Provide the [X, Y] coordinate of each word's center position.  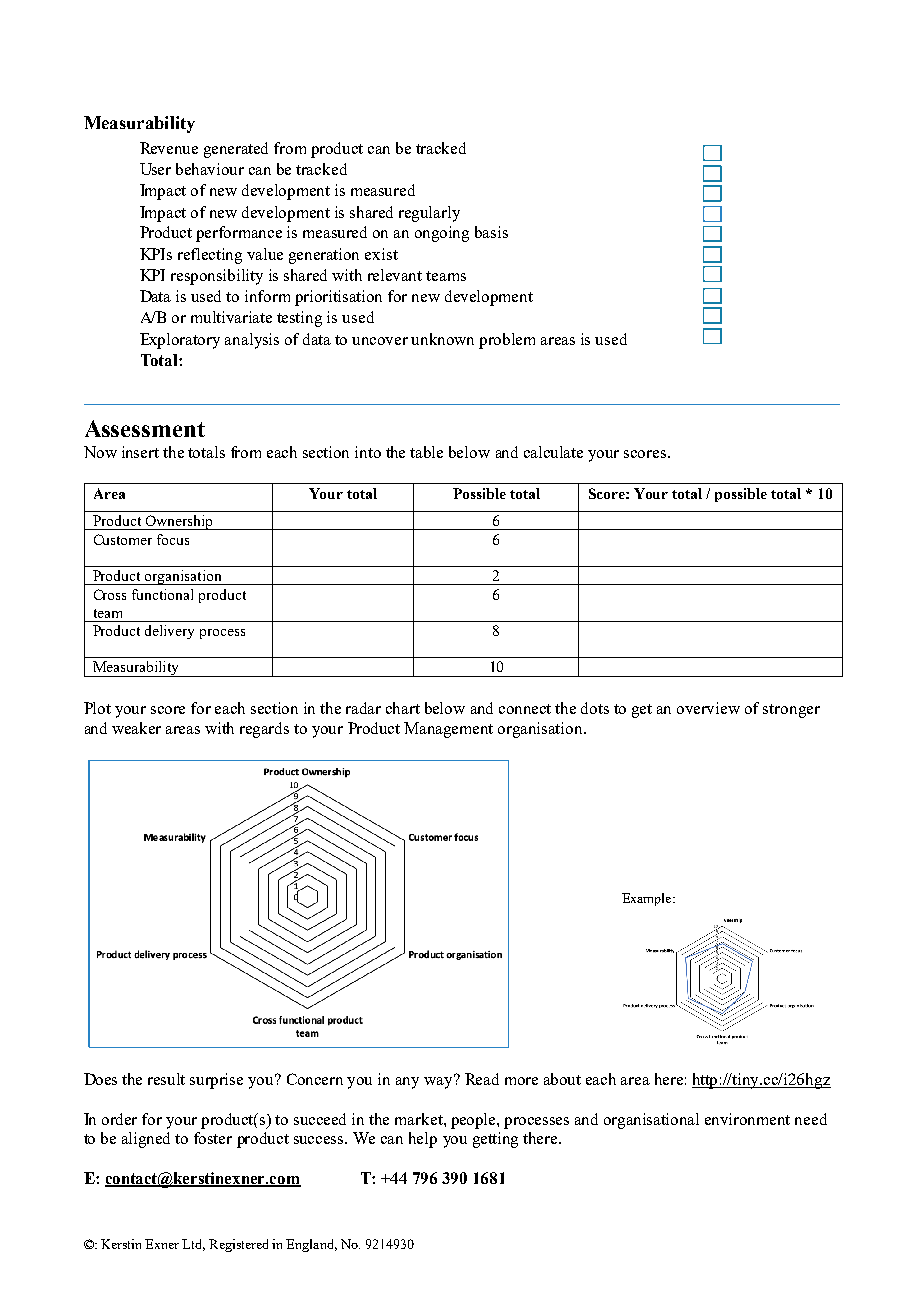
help [423, 1140]
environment [747, 1119]
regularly [429, 214]
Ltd [193, 1245]
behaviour [210, 169]
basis [491, 232]
